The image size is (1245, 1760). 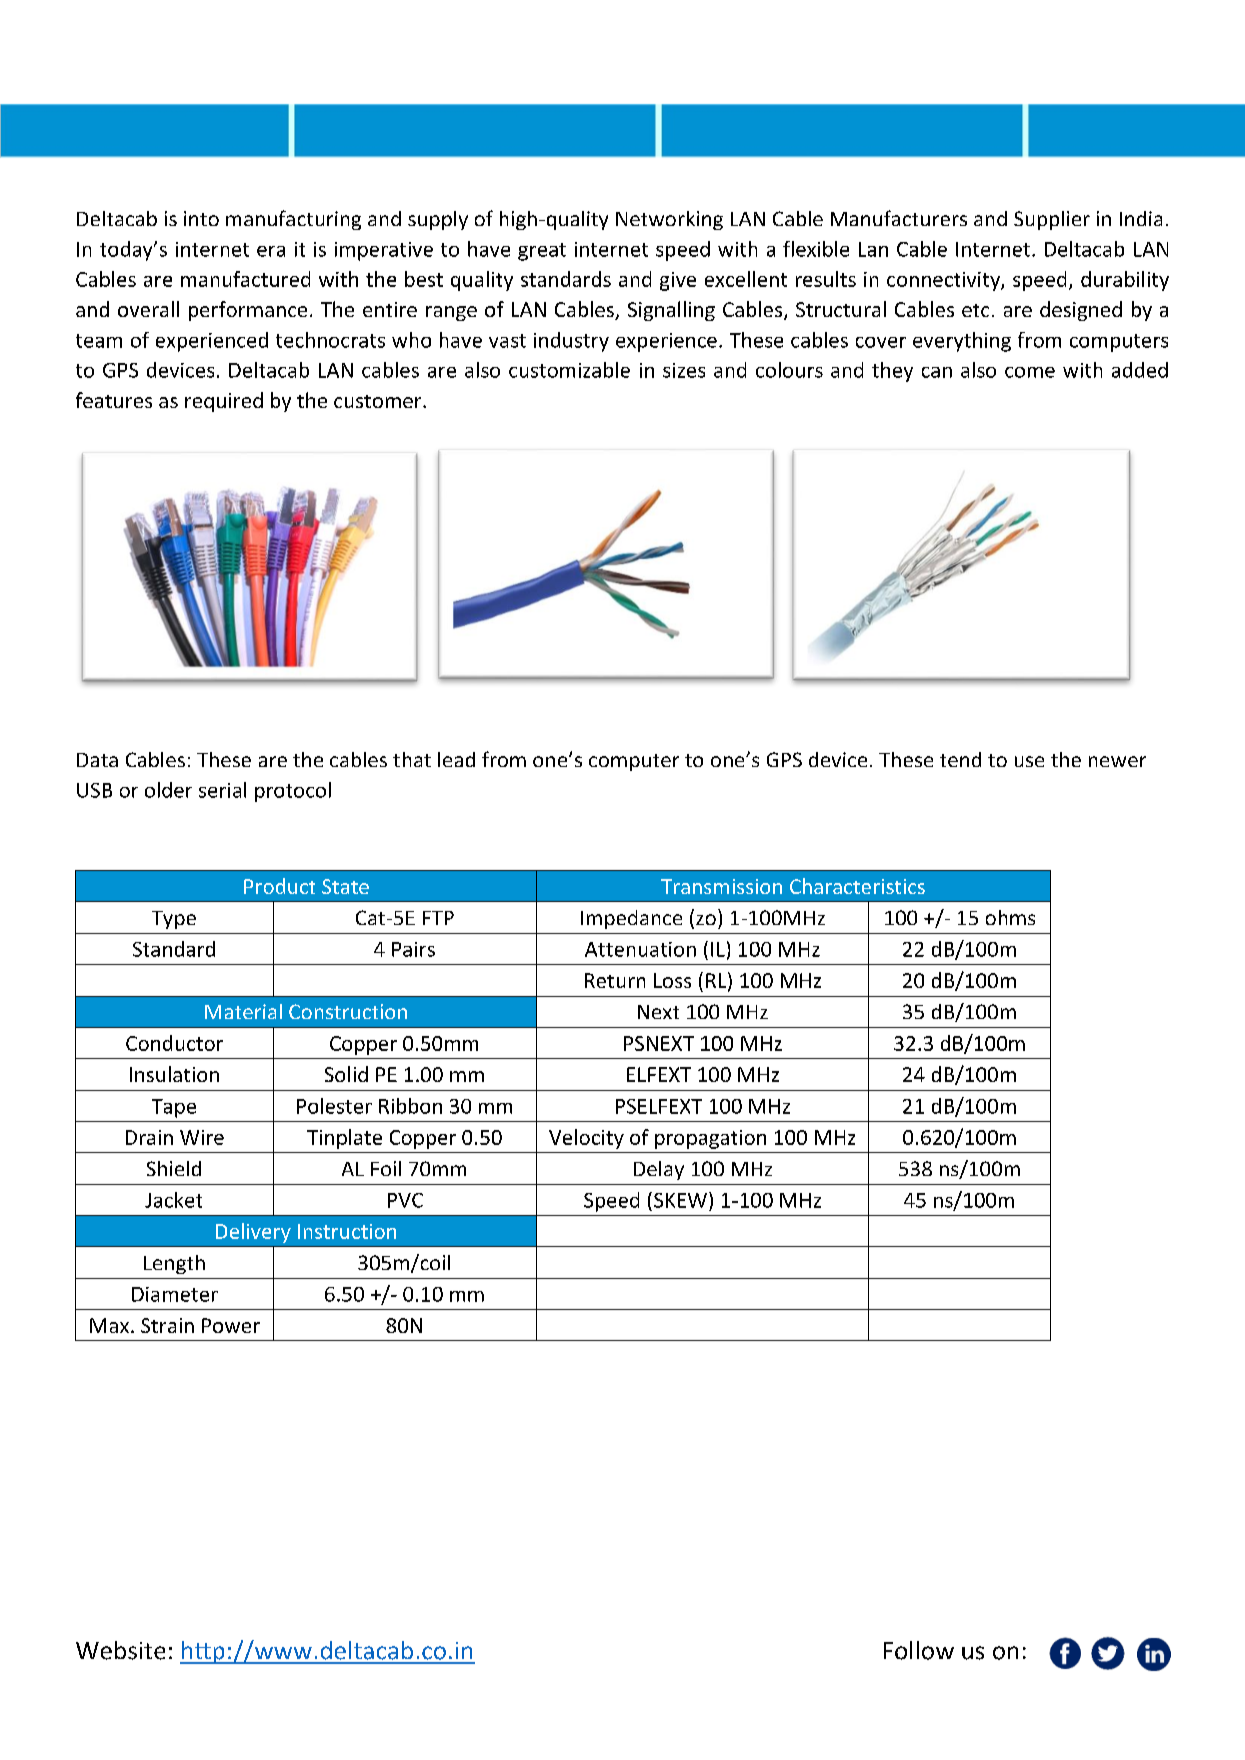 What do you see at coordinates (174, 920) in the document?
I see `Type` at bounding box center [174, 920].
